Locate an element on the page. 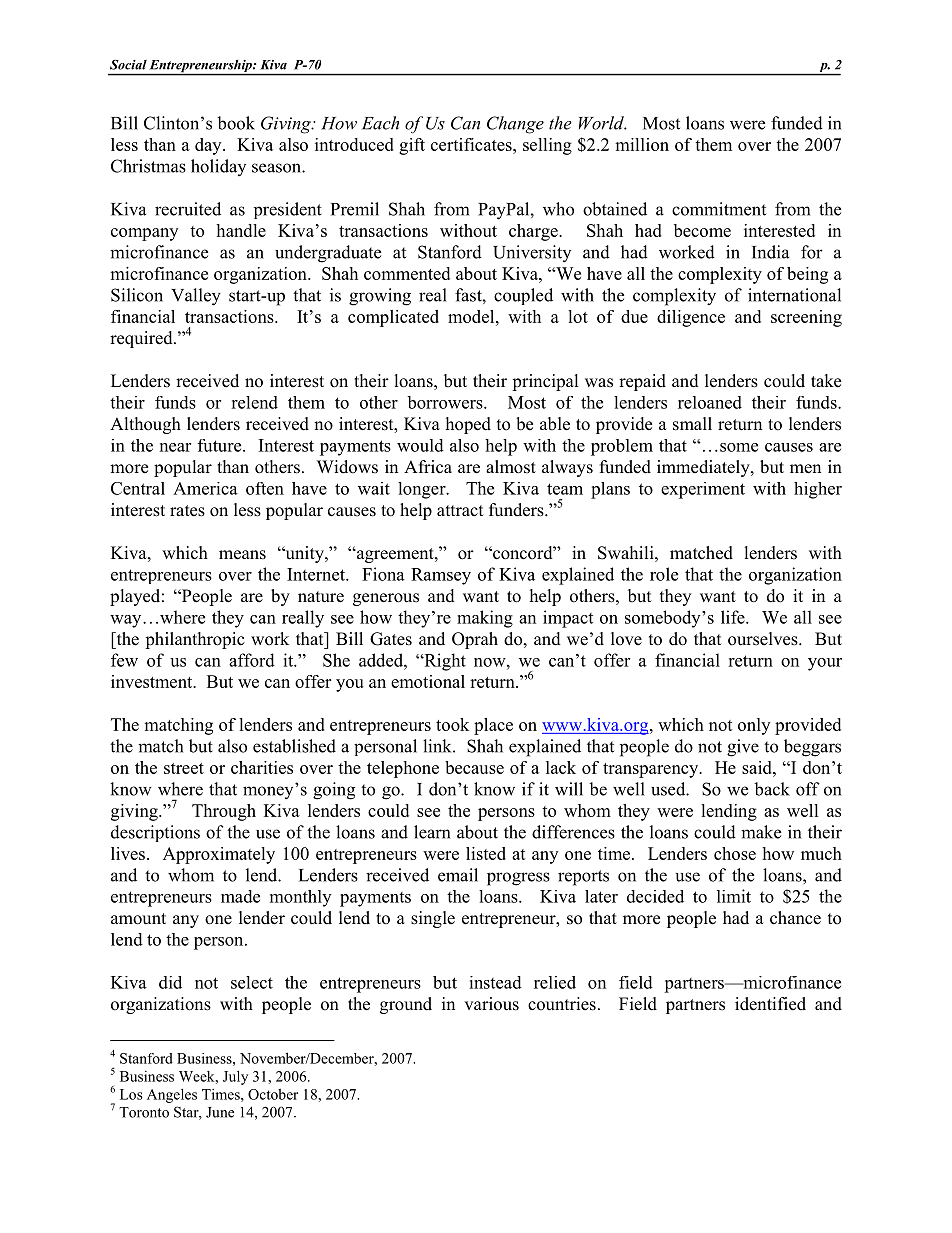 This image has width=952, height=1233. means is located at coordinates (242, 555).
